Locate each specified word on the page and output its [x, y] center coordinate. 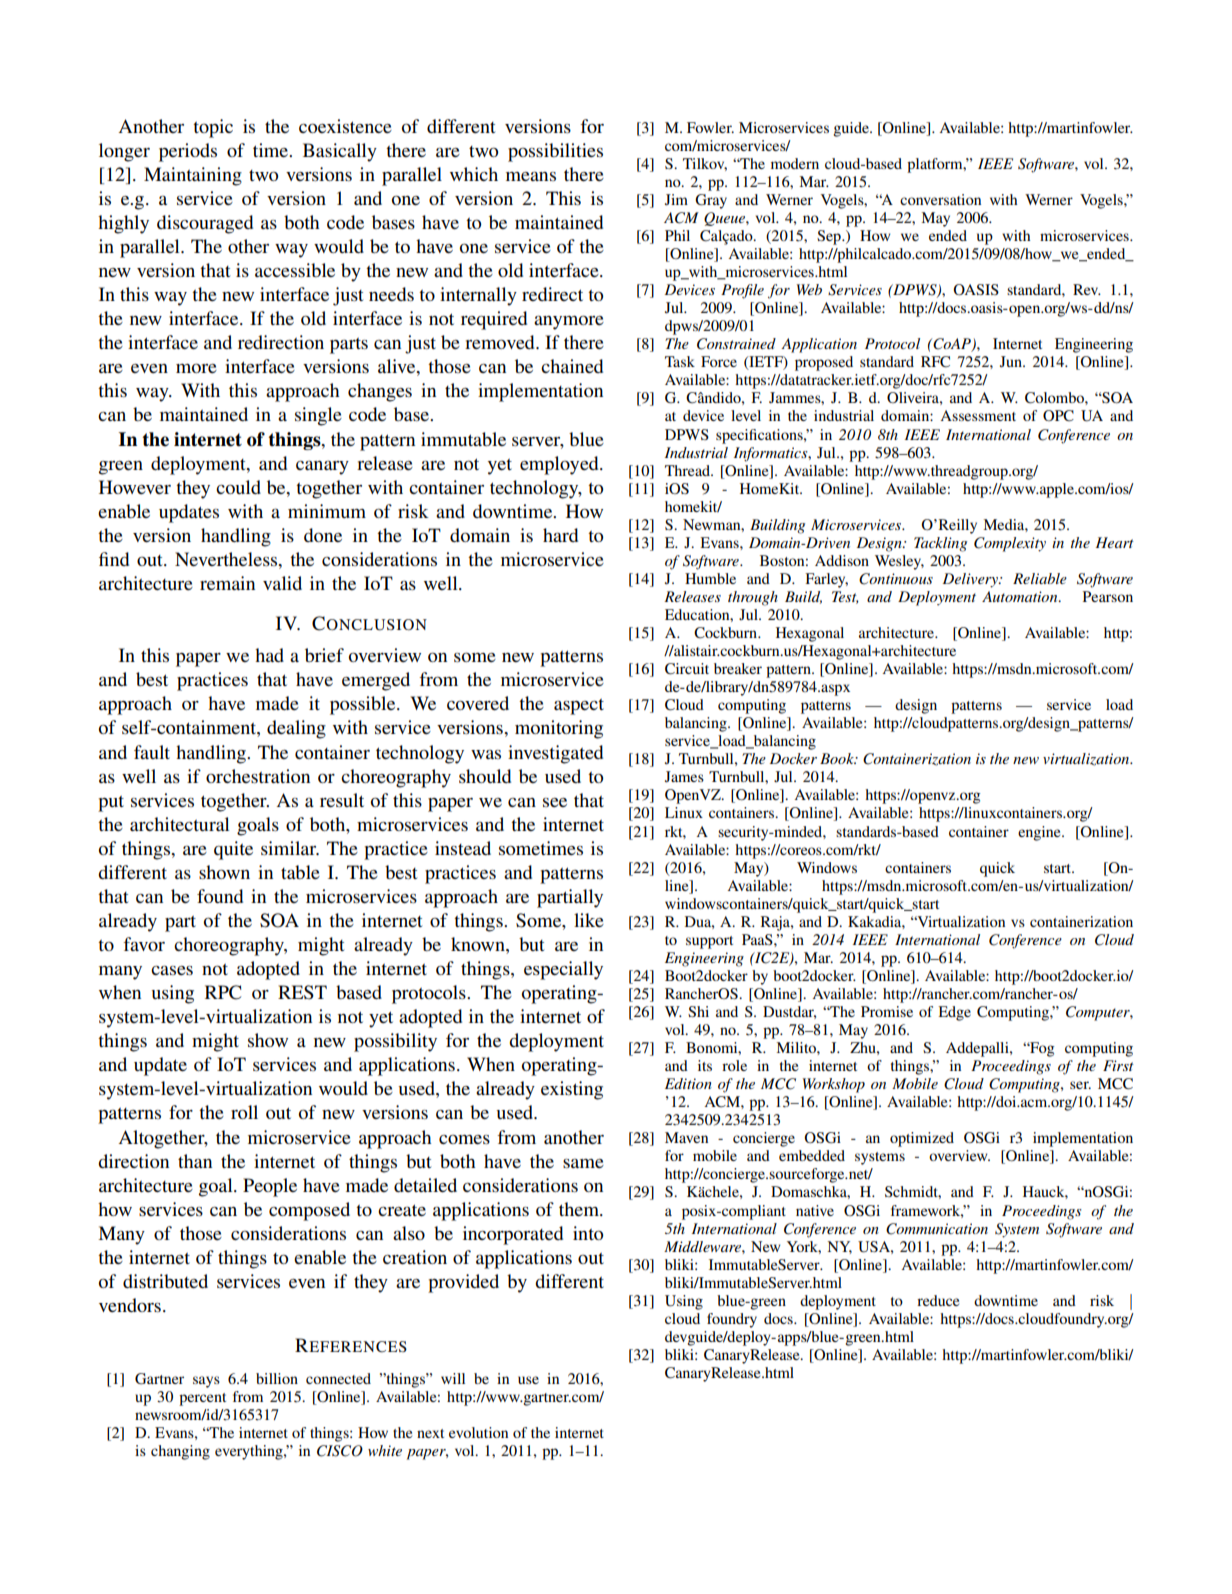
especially [563, 970]
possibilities [555, 152]
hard [560, 535]
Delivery [971, 580]
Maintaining [193, 176]
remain [227, 583]
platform [936, 165]
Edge [954, 1013]
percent [202, 1399]
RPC [223, 992]
